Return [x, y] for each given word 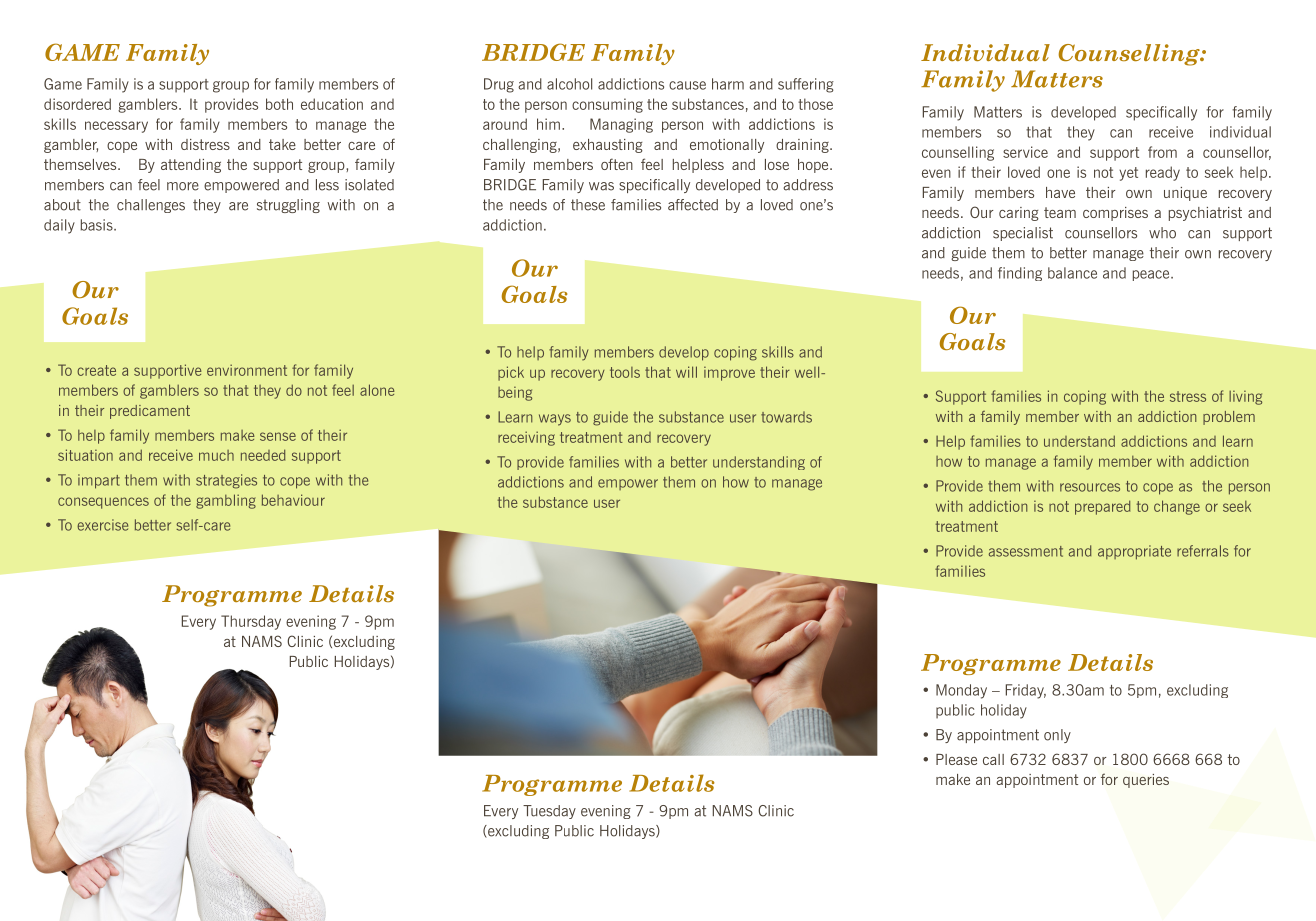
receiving [526, 438]
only [1057, 736]
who [1162, 233]
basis [97, 225]
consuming [607, 105]
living [1245, 398]
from [1162, 152]
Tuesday [549, 812]
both [279, 104]
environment [247, 370]
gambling [226, 501]
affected [693, 205]
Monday [961, 691]
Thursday [251, 622]
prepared [1102, 507]
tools [625, 372]
